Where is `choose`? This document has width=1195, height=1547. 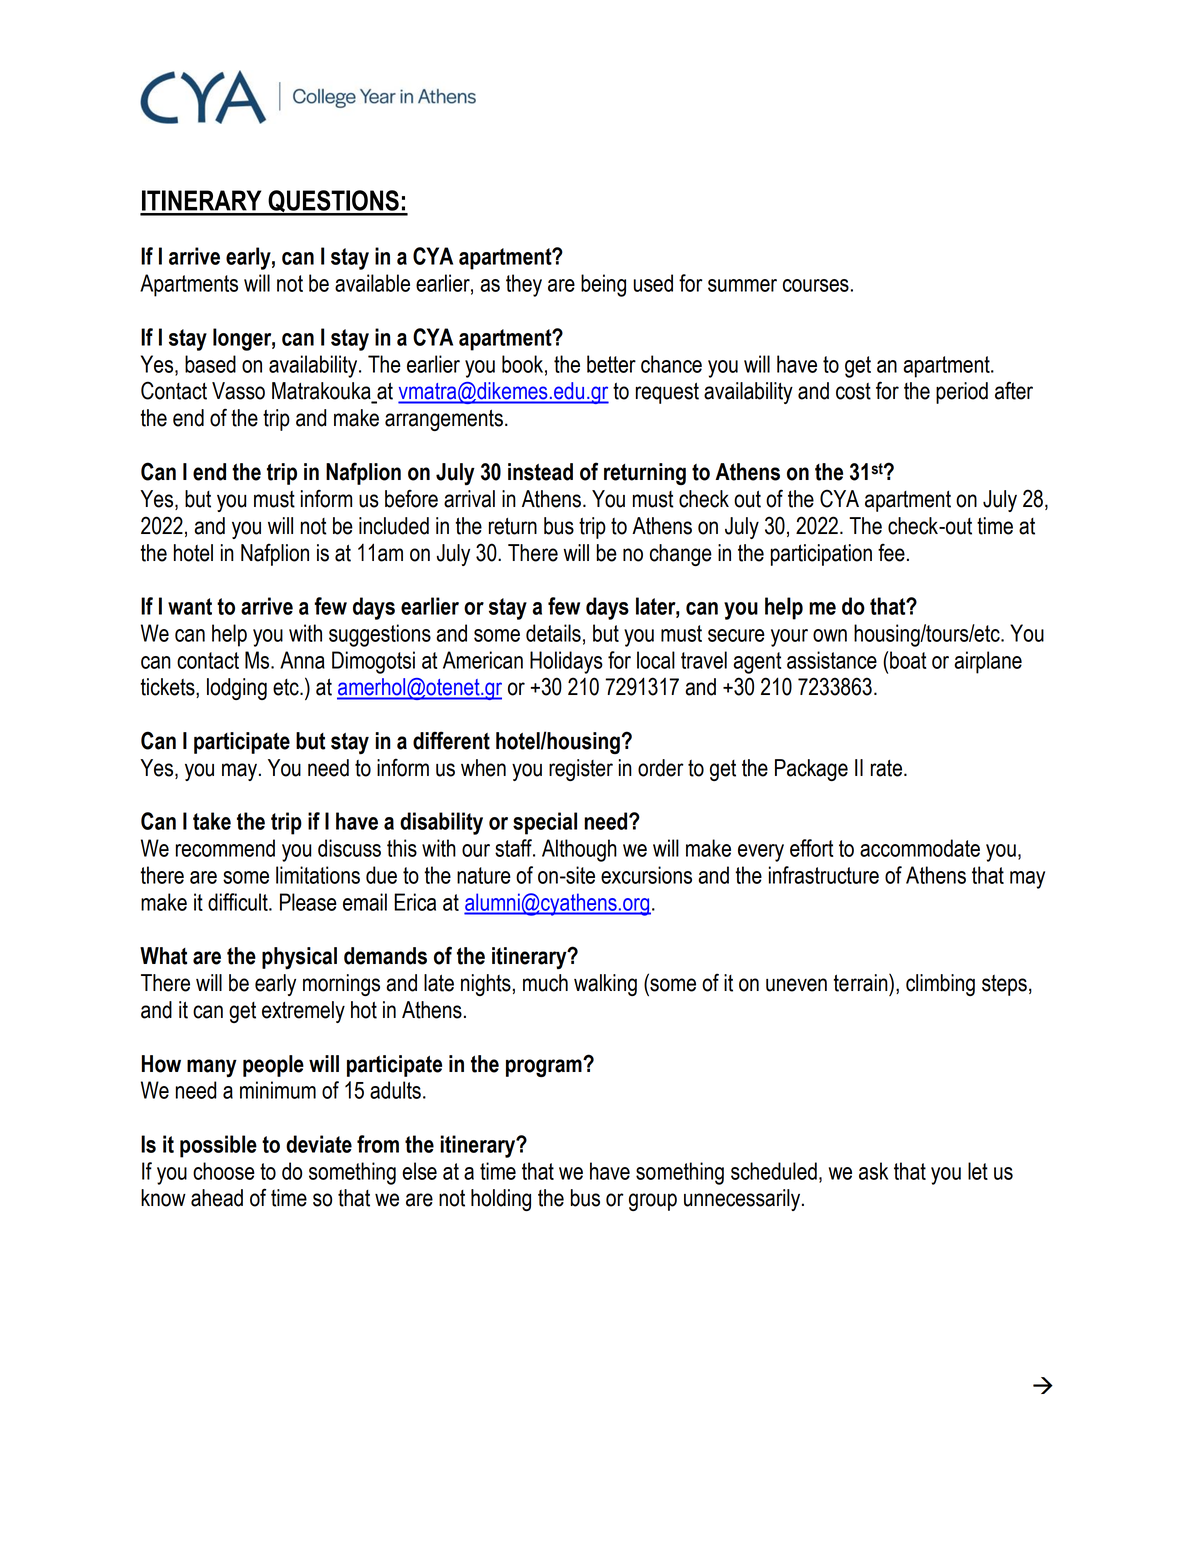
choose is located at coordinates (224, 1171).
